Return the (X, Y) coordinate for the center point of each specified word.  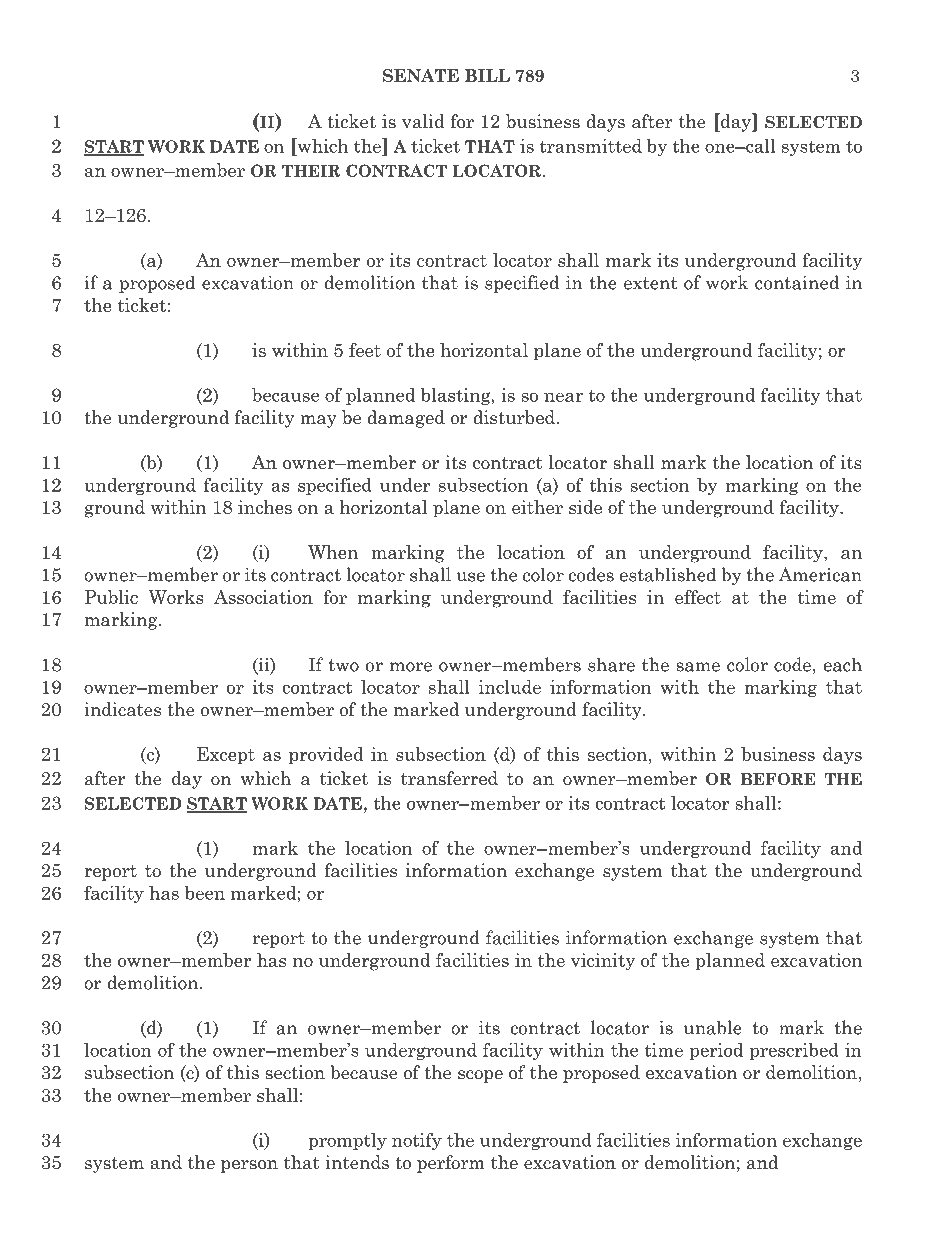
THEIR (311, 171)
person (249, 1166)
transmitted (590, 146)
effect (698, 597)
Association (263, 597)
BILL (487, 75)
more (411, 667)
